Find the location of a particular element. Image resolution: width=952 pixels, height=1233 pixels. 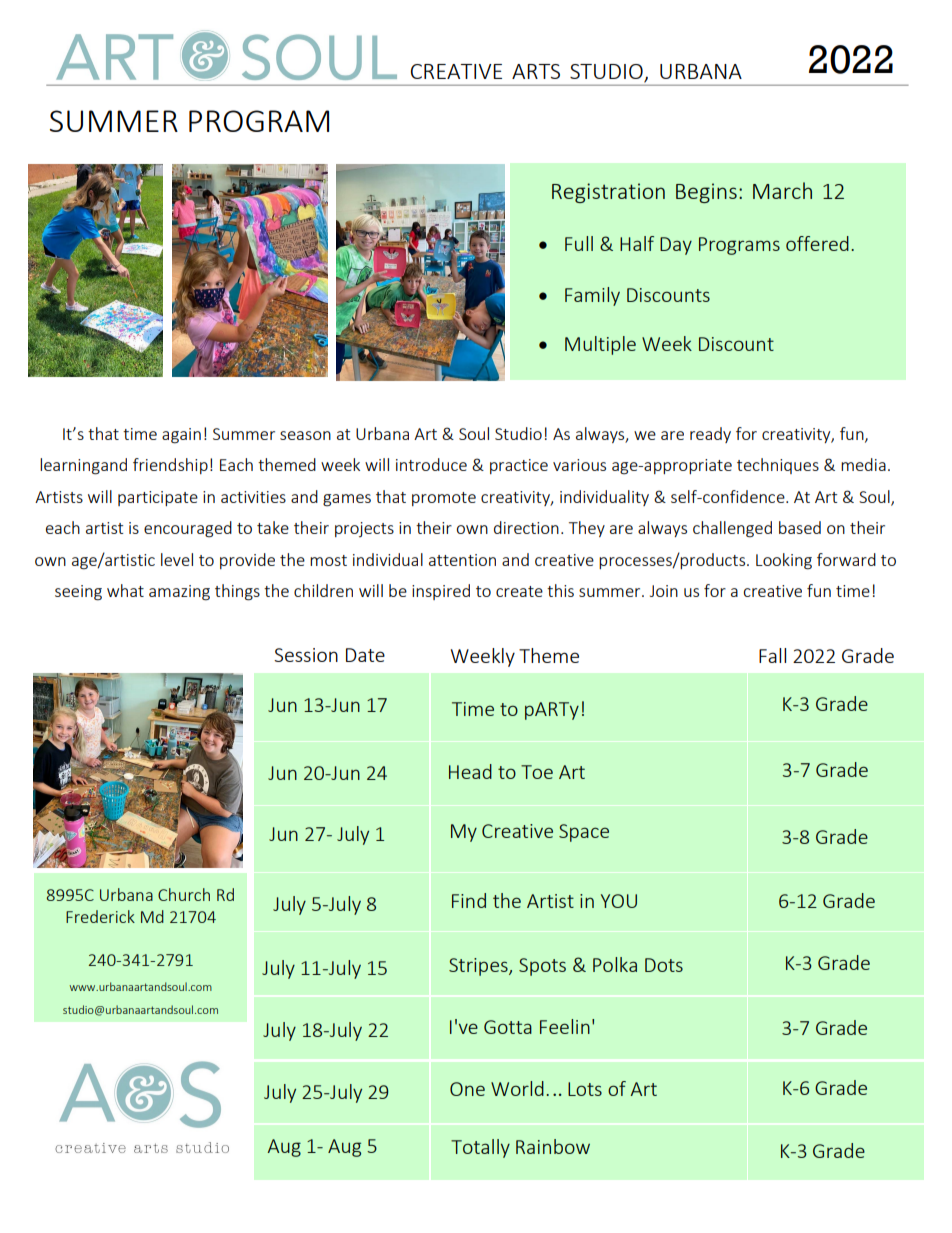

March is located at coordinates (782, 190).
